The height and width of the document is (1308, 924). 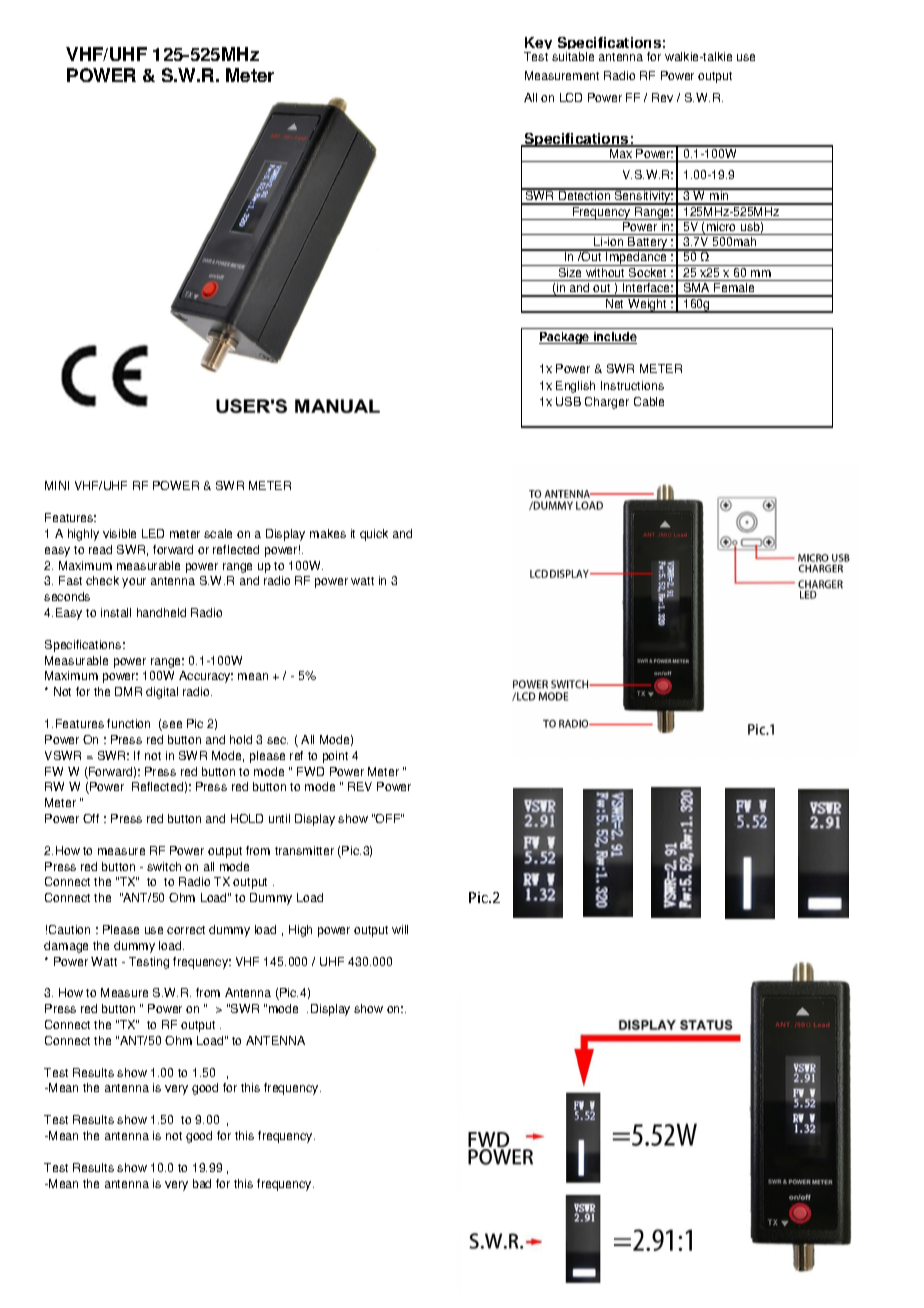 What do you see at coordinates (202, 1183) in the document?
I see `bad` at bounding box center [202, 1183].
